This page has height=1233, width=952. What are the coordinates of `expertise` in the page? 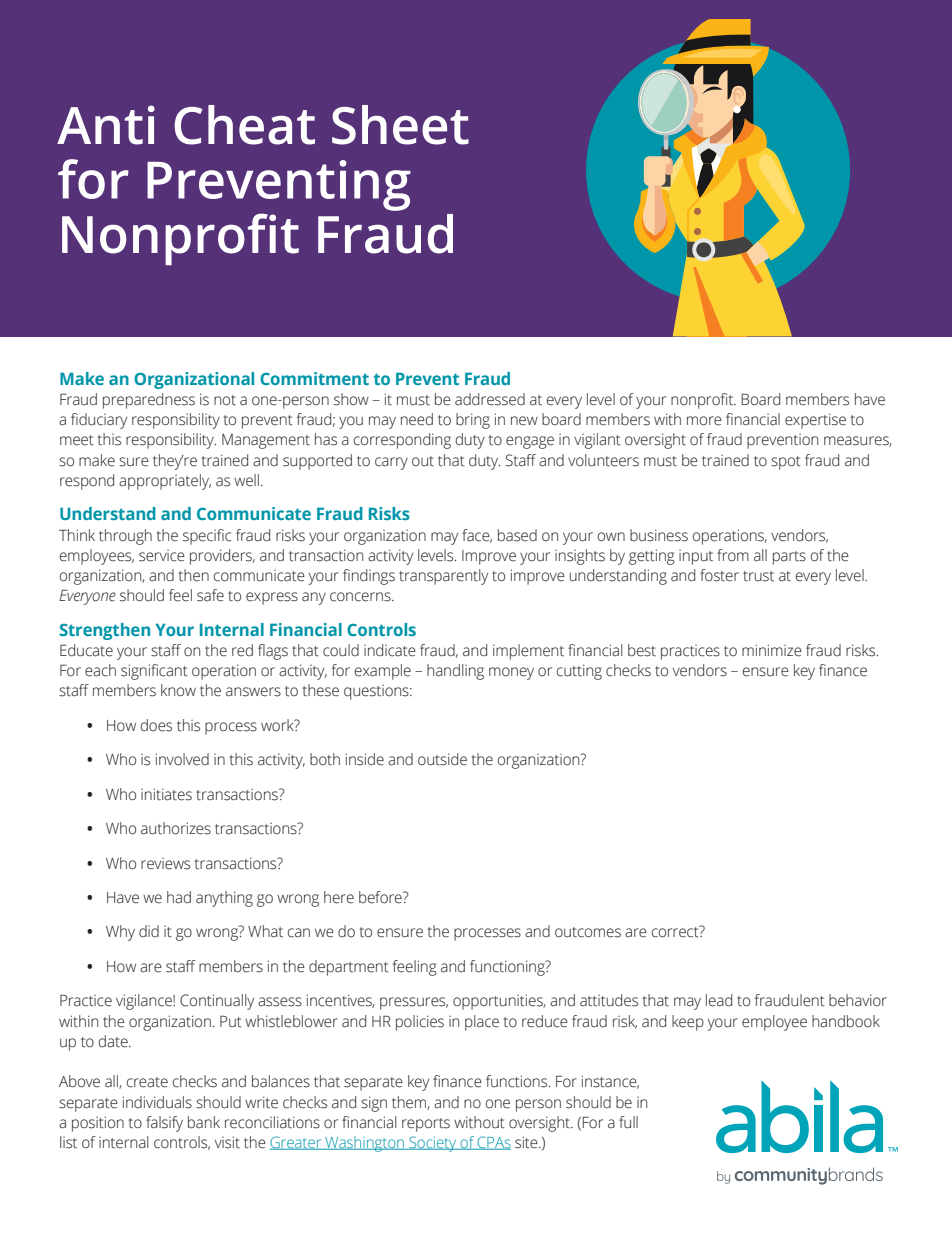 It's located at (815, 421).
